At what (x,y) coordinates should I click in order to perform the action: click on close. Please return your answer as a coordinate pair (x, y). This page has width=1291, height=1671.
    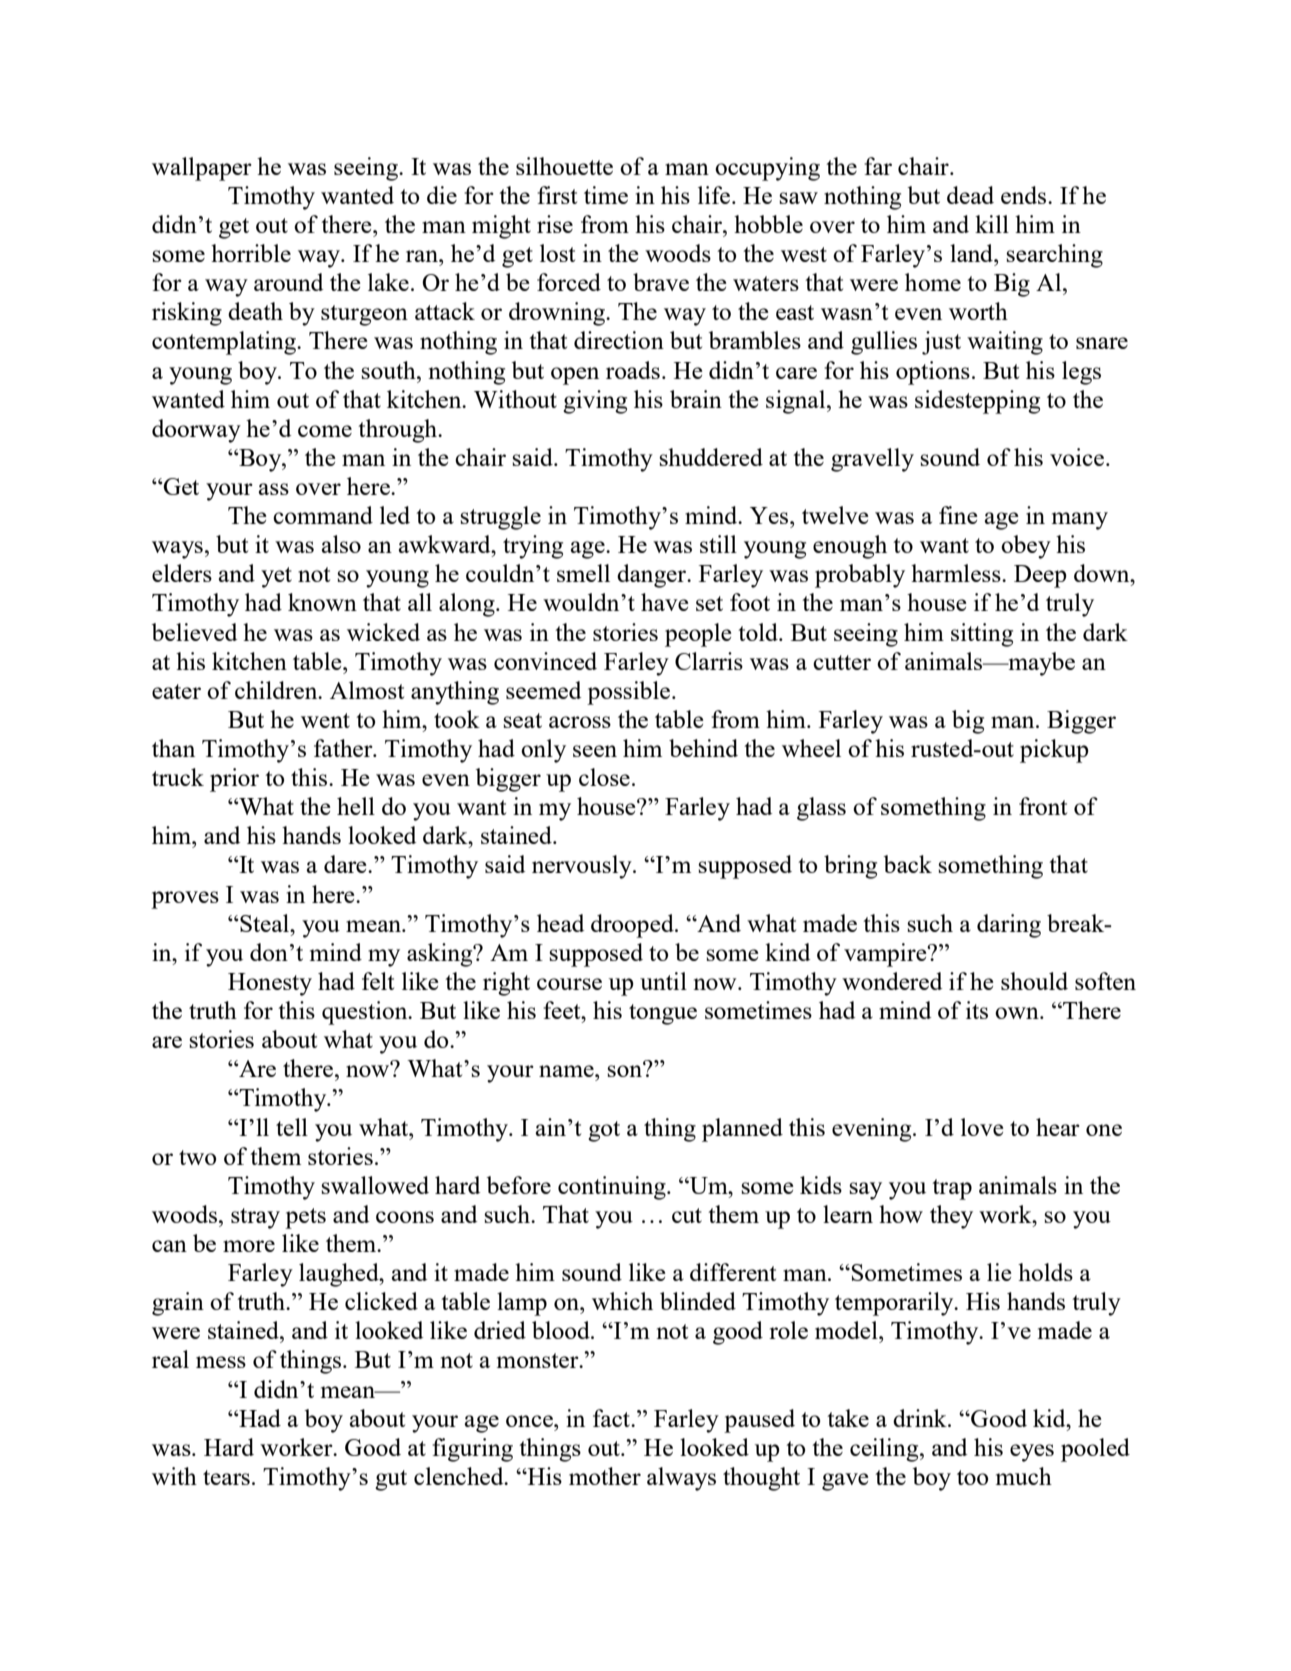
    Looking at the image, I should click on (604, 777).
